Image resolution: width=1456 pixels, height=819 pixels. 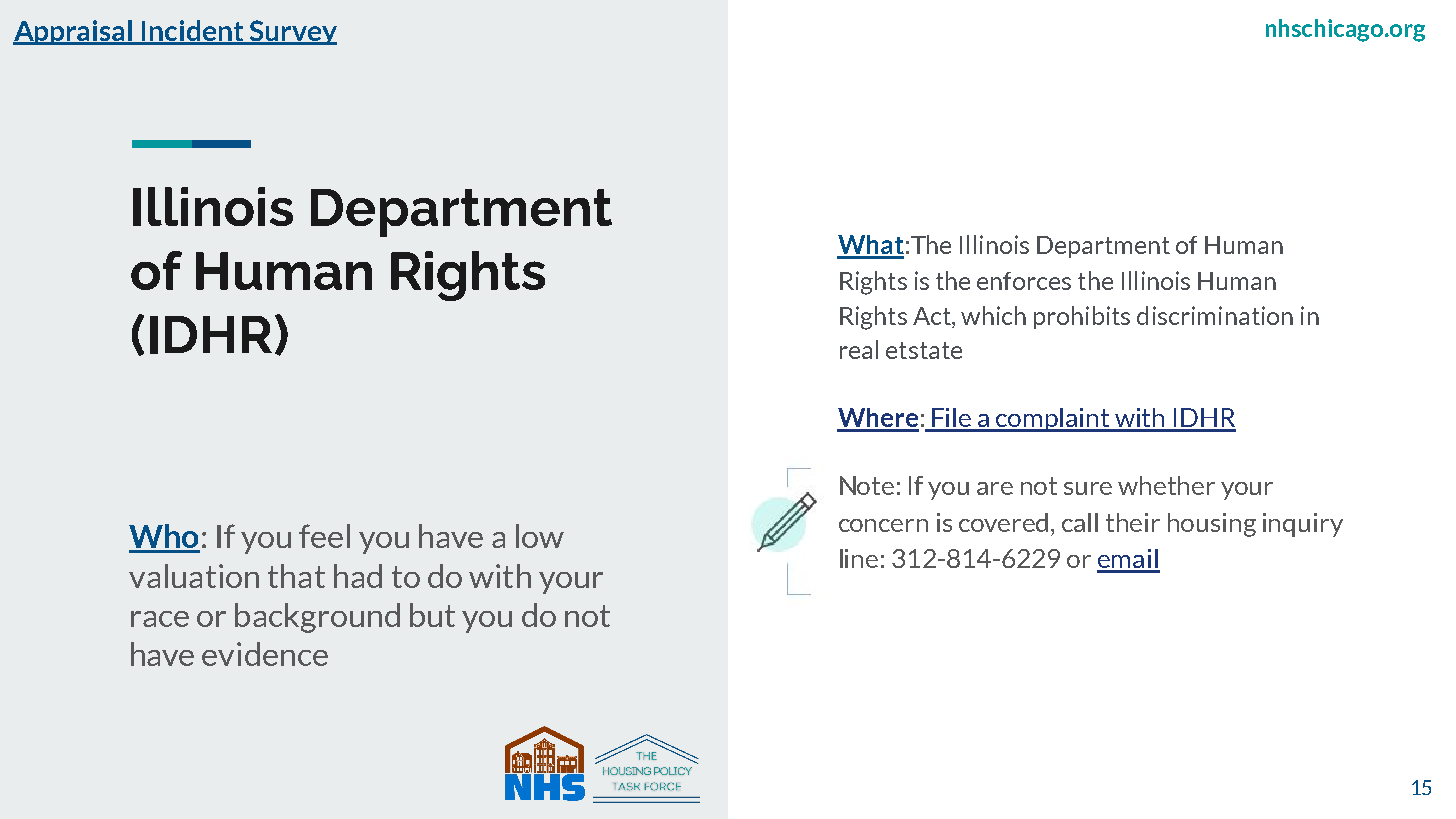 What do you see at coordinates (1024, 281) in the image?
I see `enforces` at bounding box center [1024, 281].
